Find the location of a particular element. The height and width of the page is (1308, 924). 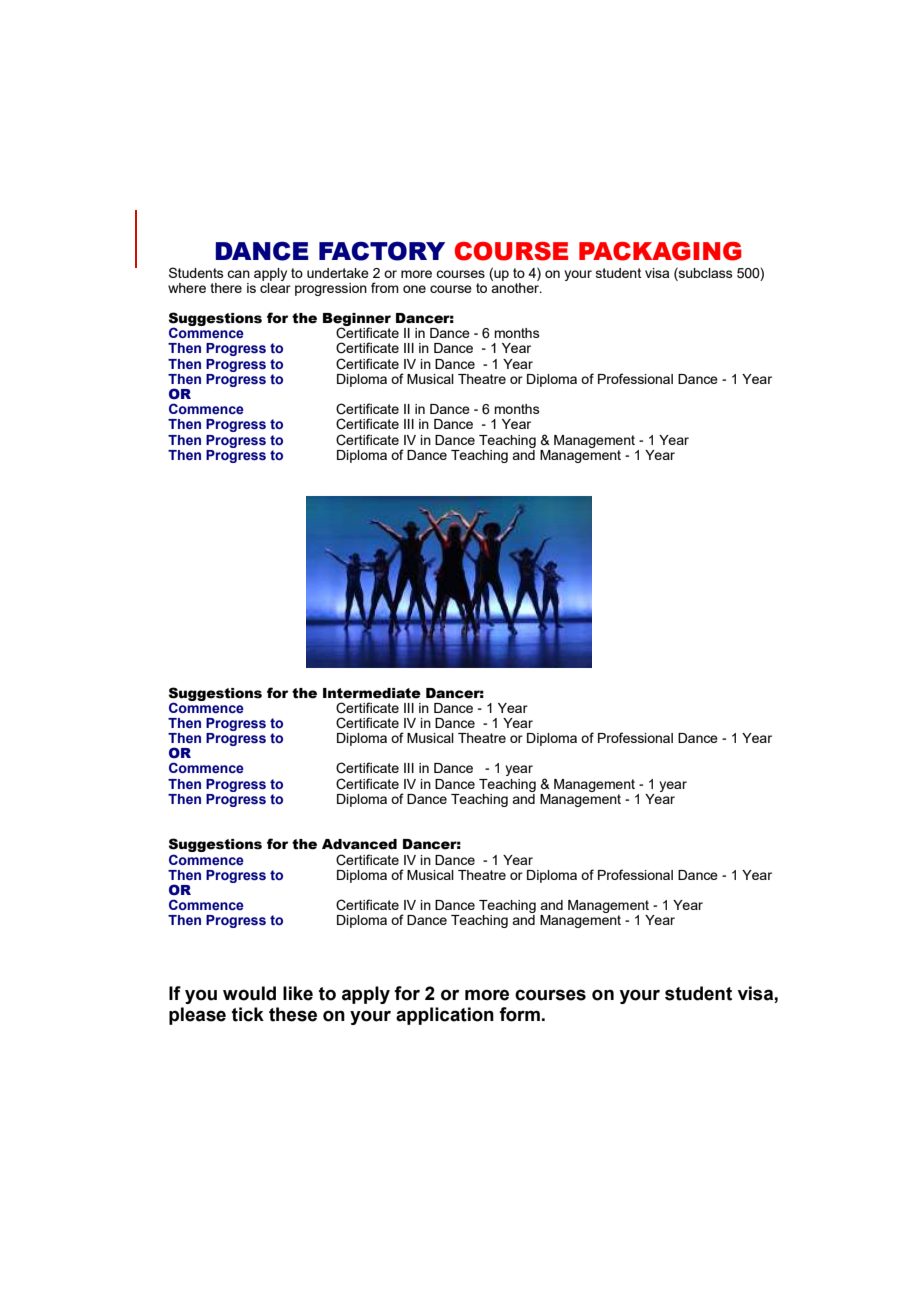

PACKAGING is located at coordinates (660, 251).
